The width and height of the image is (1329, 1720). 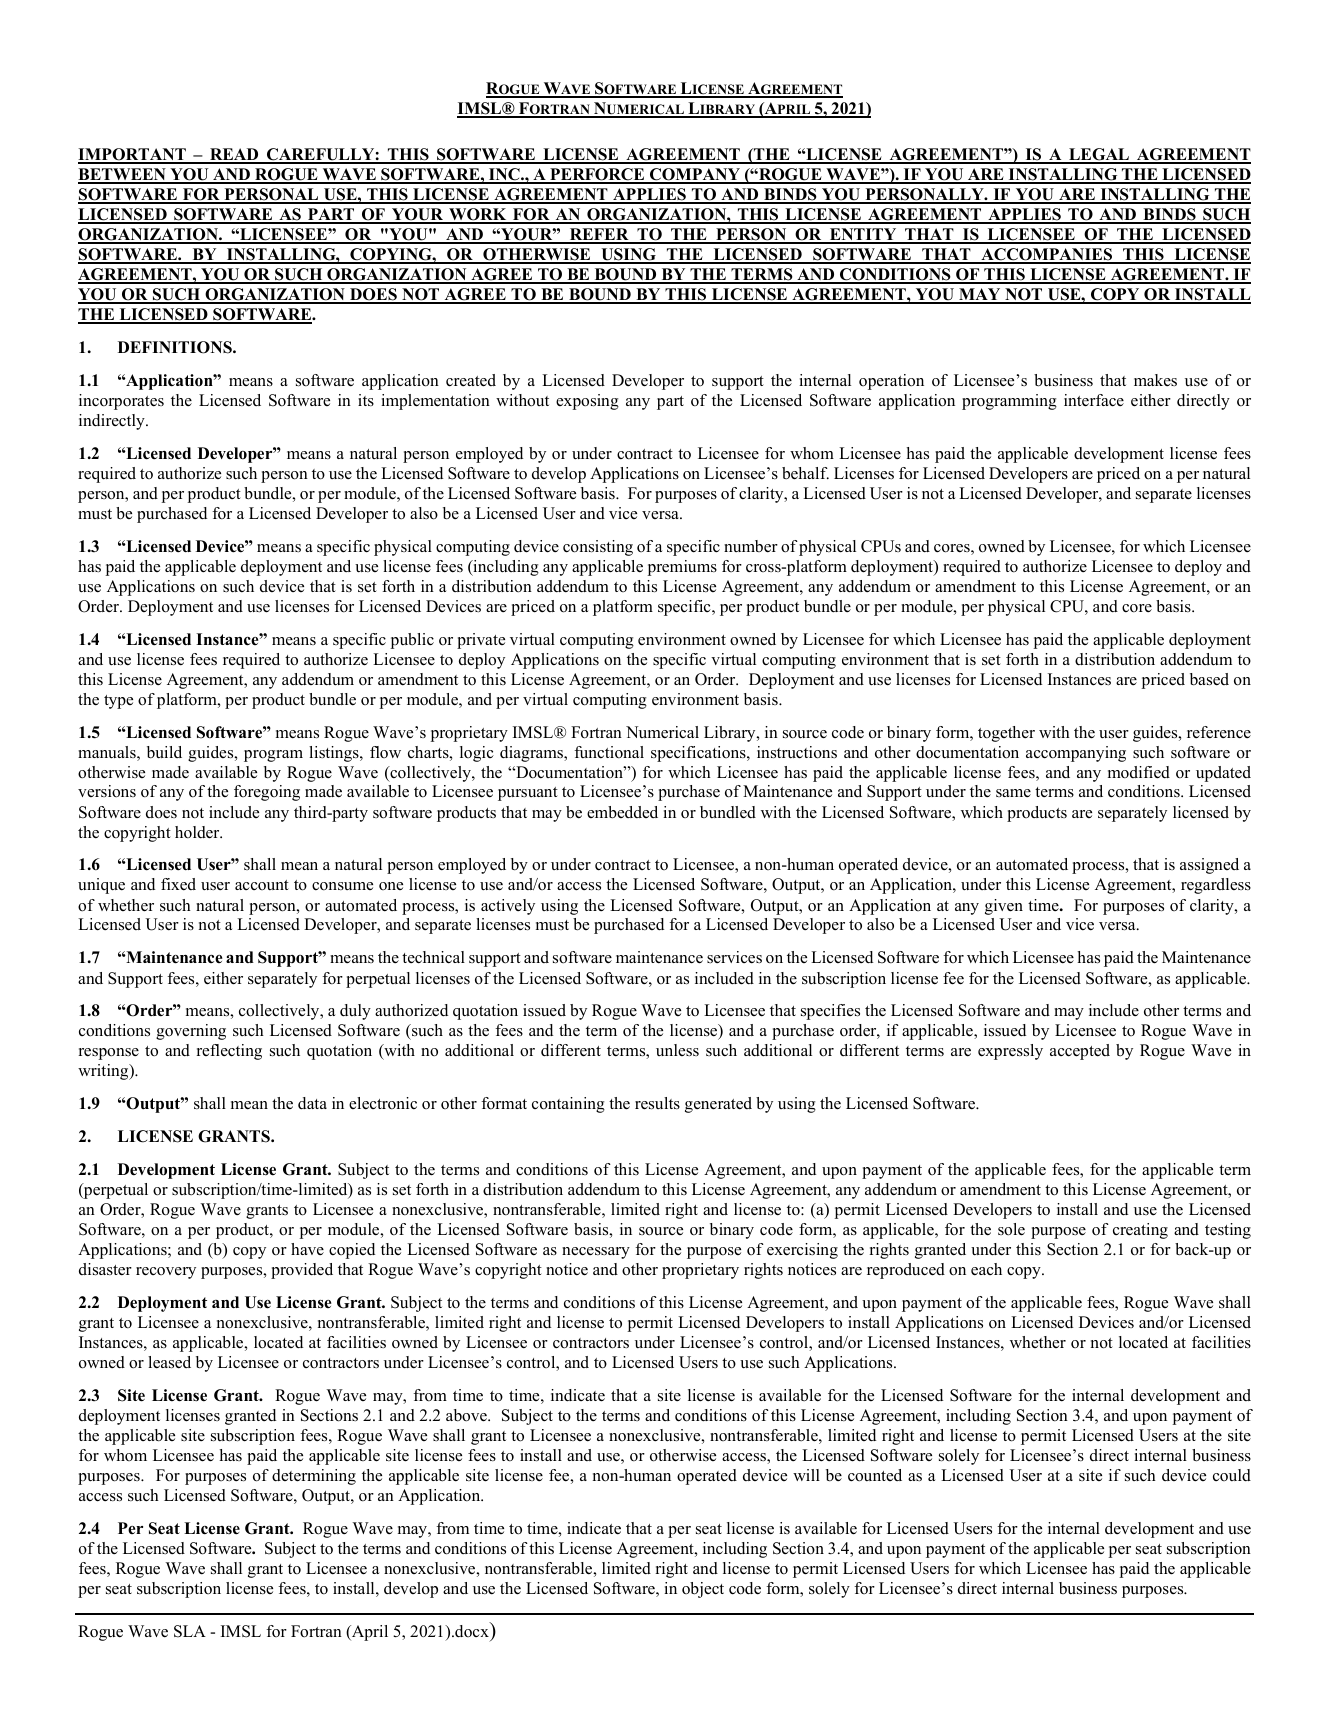 What do you see at coordinates (682, 568) in the image?
I see `premiums` at bounding box center [682, 568].
